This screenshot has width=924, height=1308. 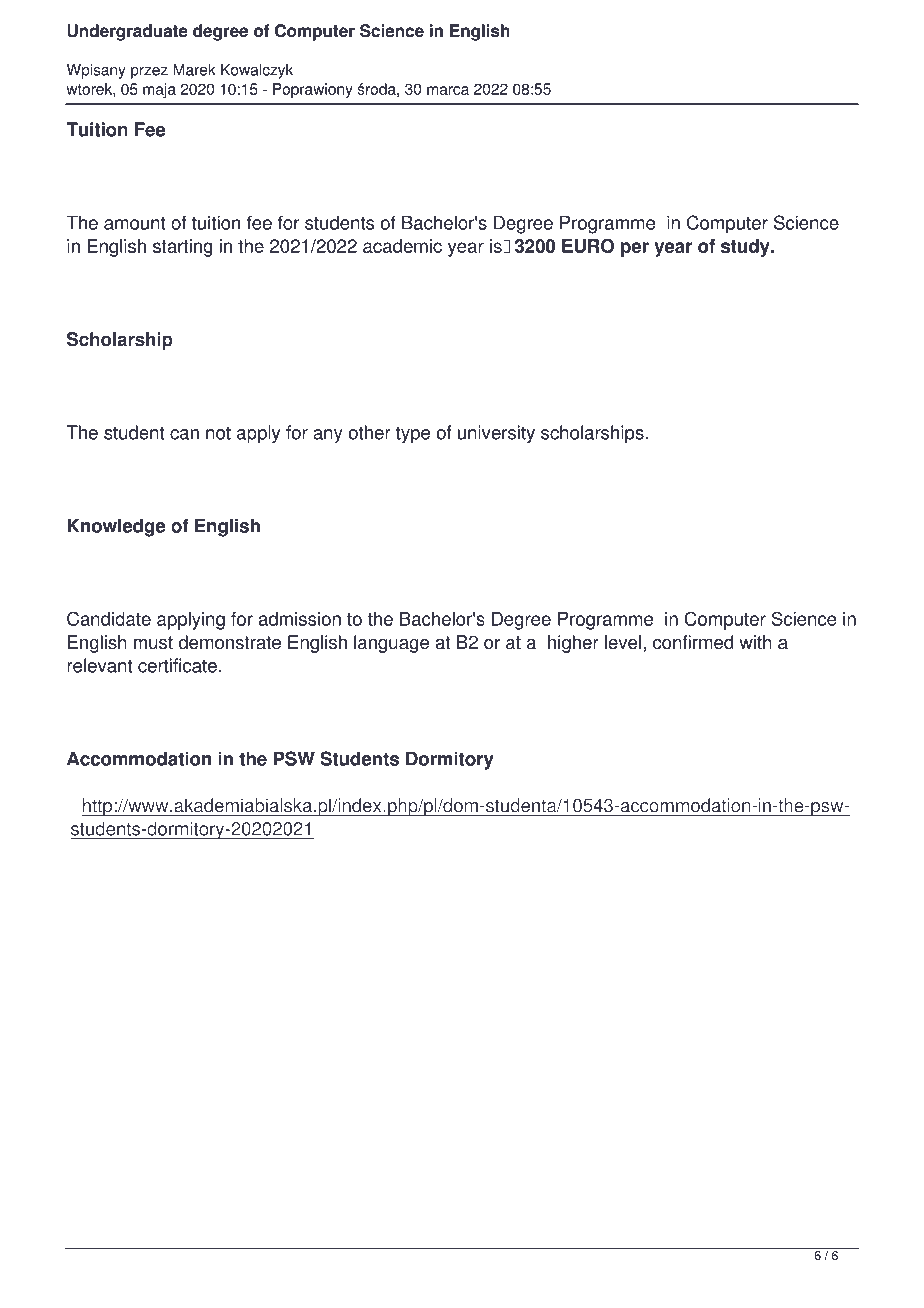 What do you see at coordinates (693, 642) in the screenshot?
I see `confirmed` at bounding box center [693, 642].
